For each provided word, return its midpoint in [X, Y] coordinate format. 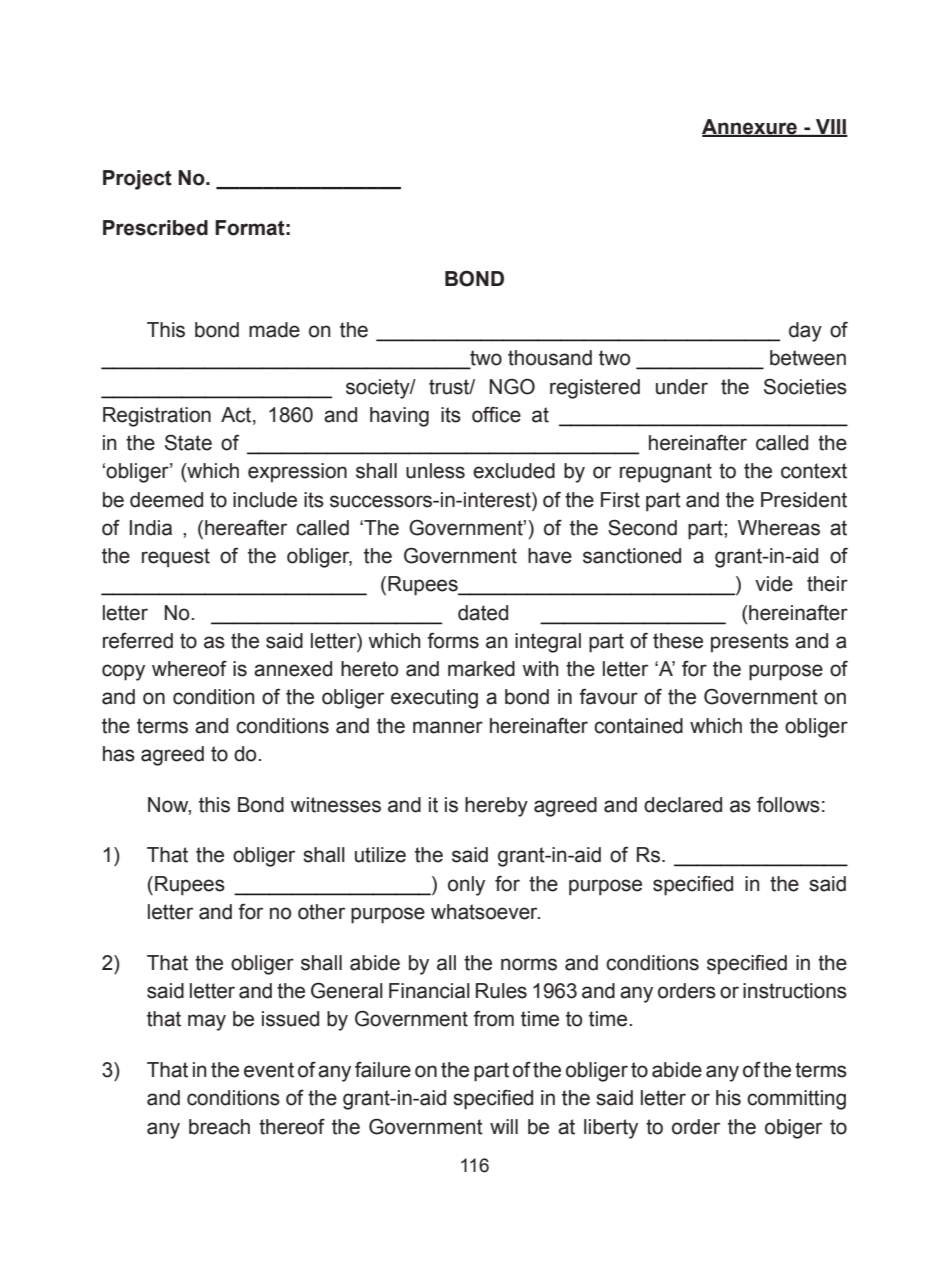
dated [483, 613]
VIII [831, 127]
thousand [550, 358]
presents [750, 642]
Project [137, 180]
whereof [189, 668]
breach [219, 1127]
